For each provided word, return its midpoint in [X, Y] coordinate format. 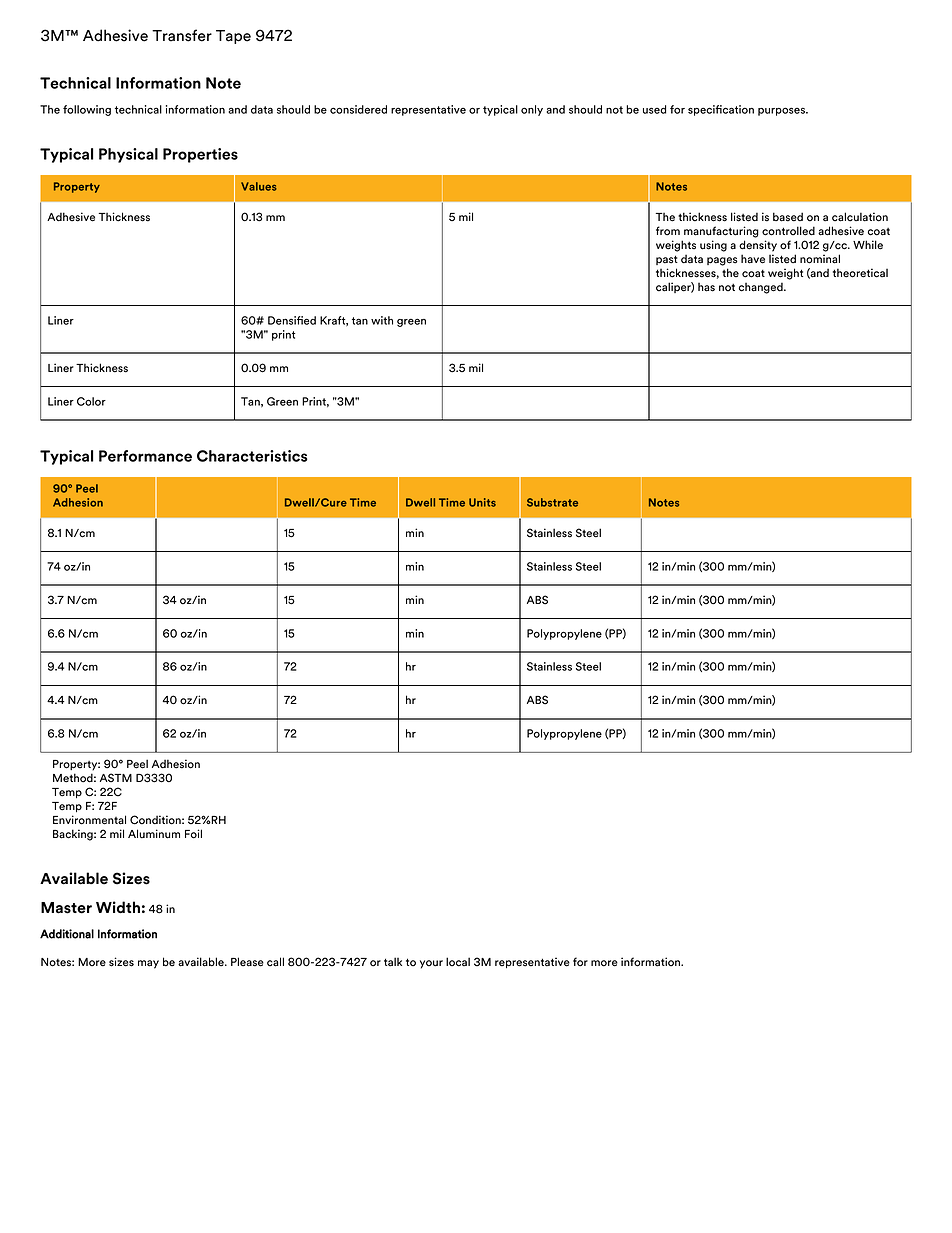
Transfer [182, 35]
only [532, 110]
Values [259, 186]
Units [482, 502]
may [148, 964]
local [458, 962]
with [382, 320]
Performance [145, 456]
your [431, 964]
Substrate [552, 502]
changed [762, 288]
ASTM [116, 778]
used [654, 109]
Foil [193, 834]
